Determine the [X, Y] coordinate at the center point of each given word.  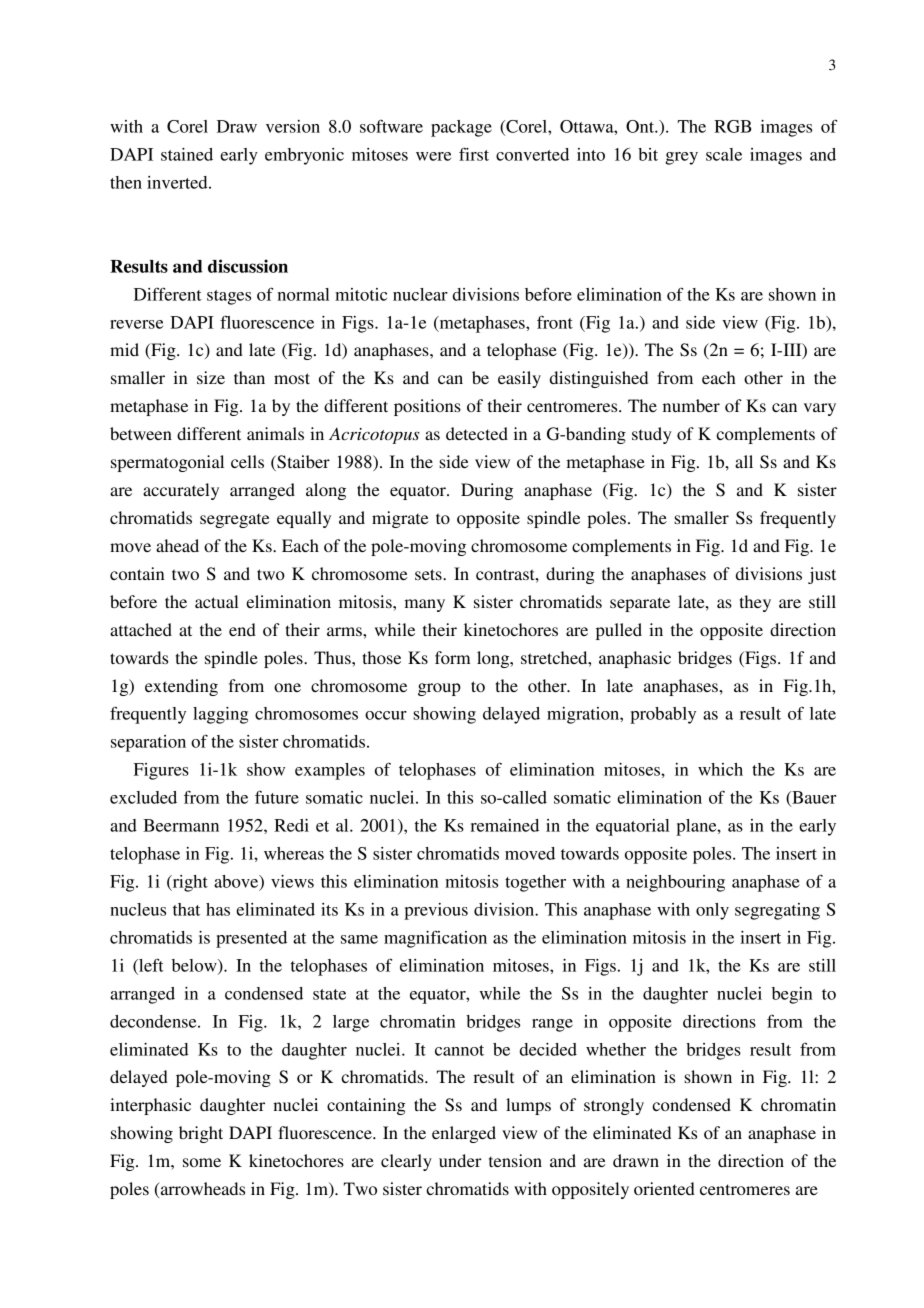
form [453, 657]
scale [724, 154]
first [474, 154]
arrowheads [201, 1190]
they [755, 603]
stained [187, 154]
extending [181, 687]
